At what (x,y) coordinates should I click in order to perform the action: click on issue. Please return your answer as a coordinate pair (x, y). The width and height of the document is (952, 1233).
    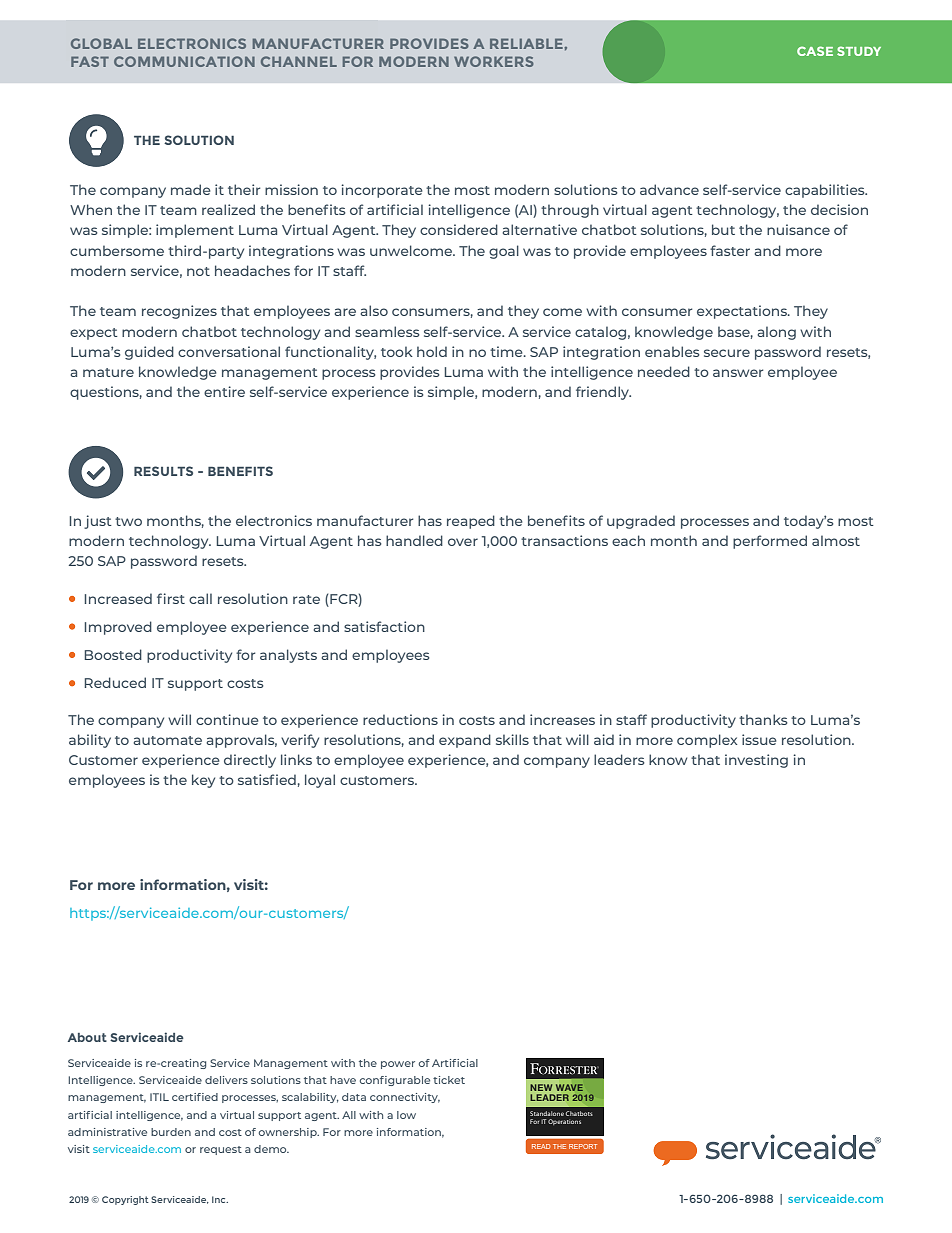
    Looking at the image, I should click on (759, 739).
